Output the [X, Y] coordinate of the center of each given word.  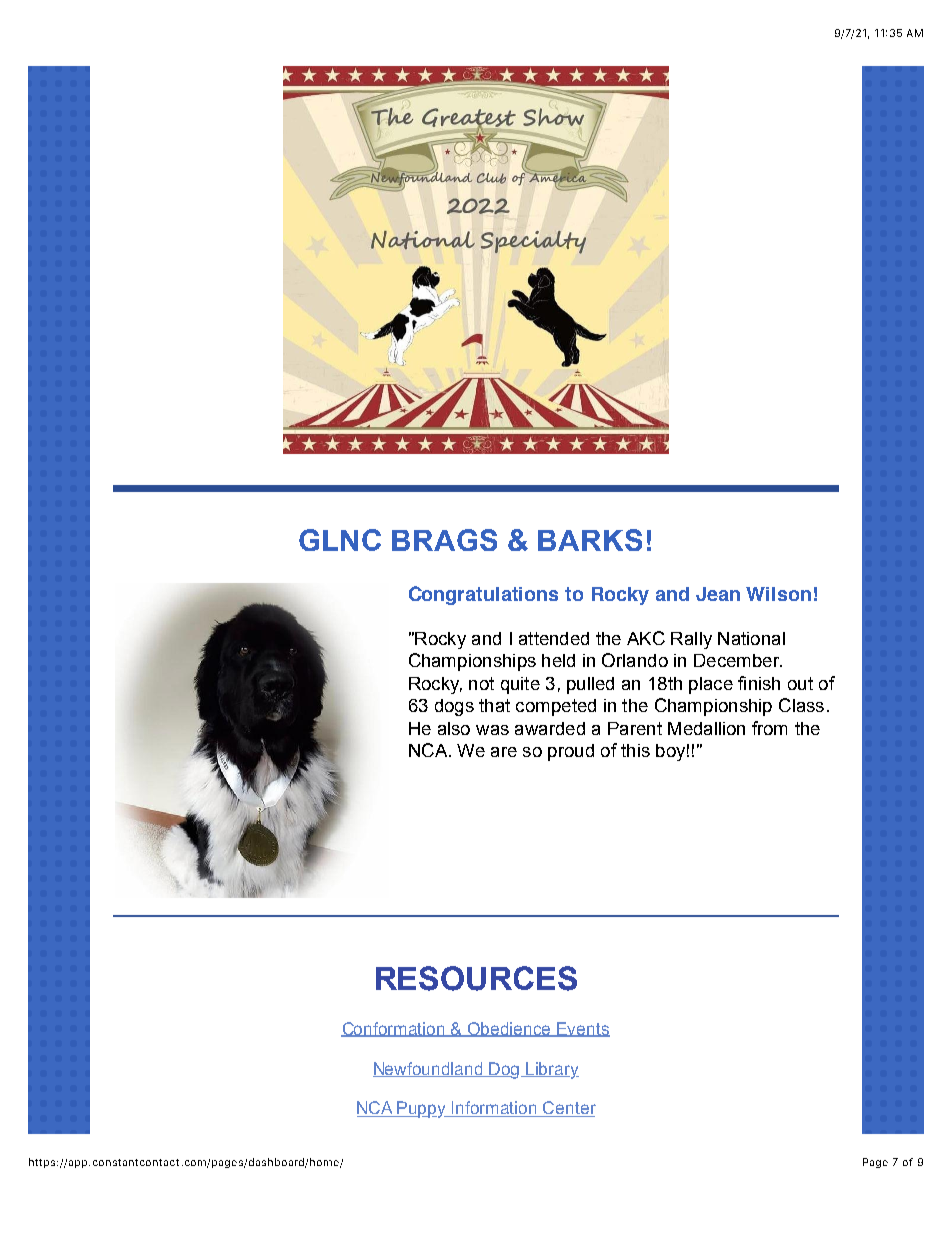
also [454, 728]
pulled [590, 685]
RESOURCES [476, 978]
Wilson [778, 594]
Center [569, 1109]
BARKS [590, 540]
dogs [454, 707]
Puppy [422, 1109]
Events [583, 1029]
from [769, 728]
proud [571, 752]
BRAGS [444, 540]
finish [759, 683]
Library [552, 1070]
